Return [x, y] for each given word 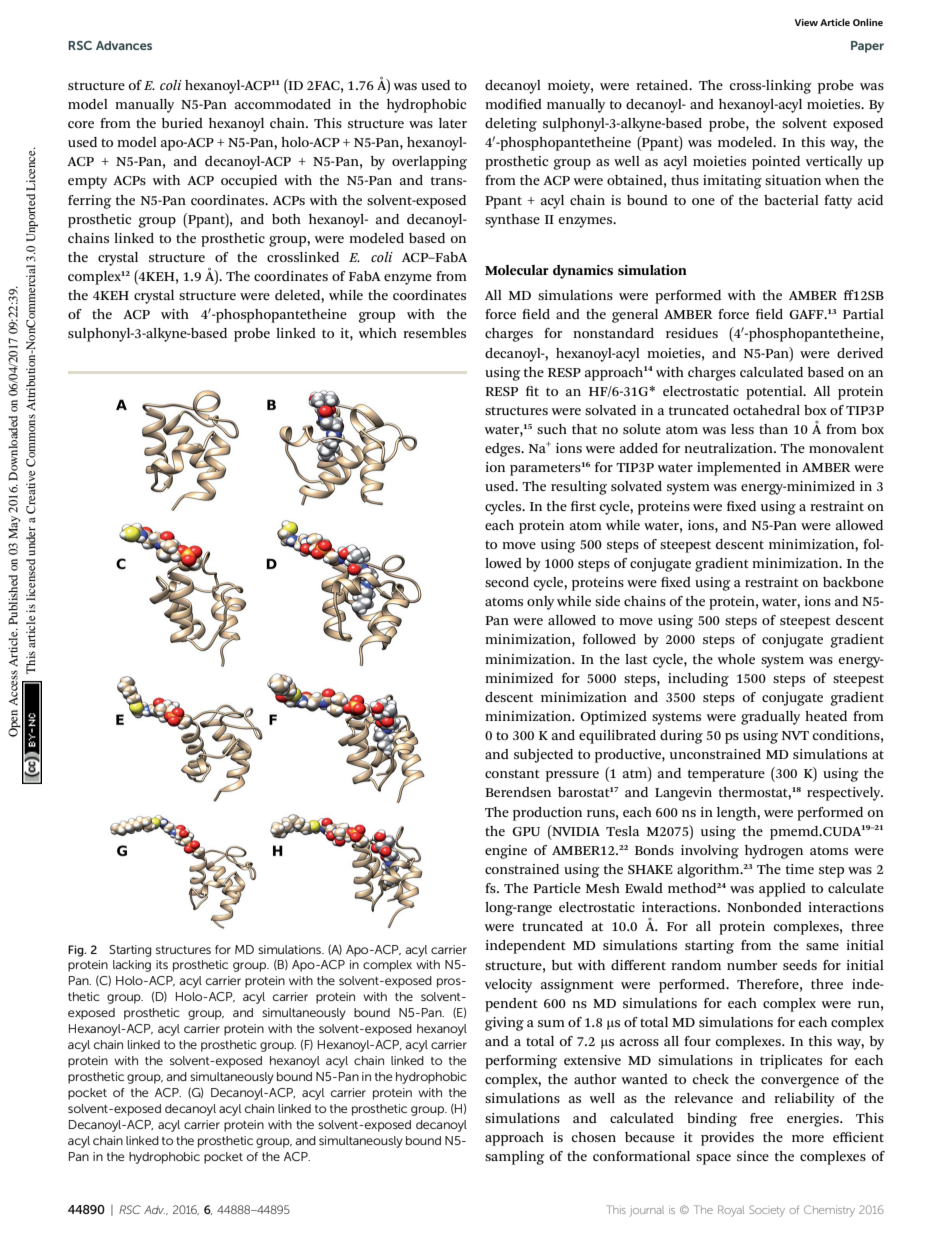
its [162, 964]
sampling [515, 1158]
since [753, 1156]
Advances [124, 45]
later [453, 123]
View [806, 22]
